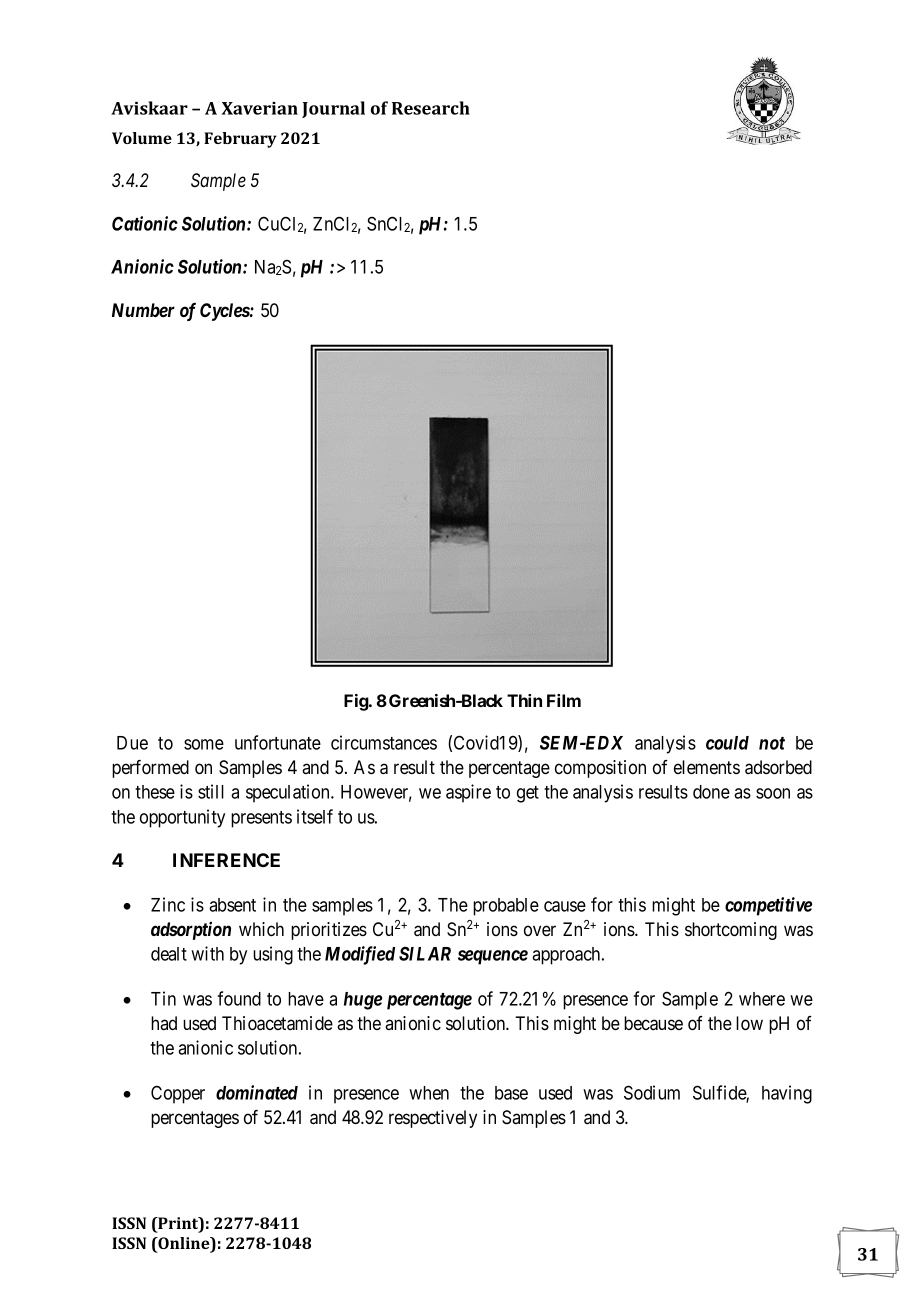 The image size is (924, 1308). I want to click on Thin, so click(524, 700).
